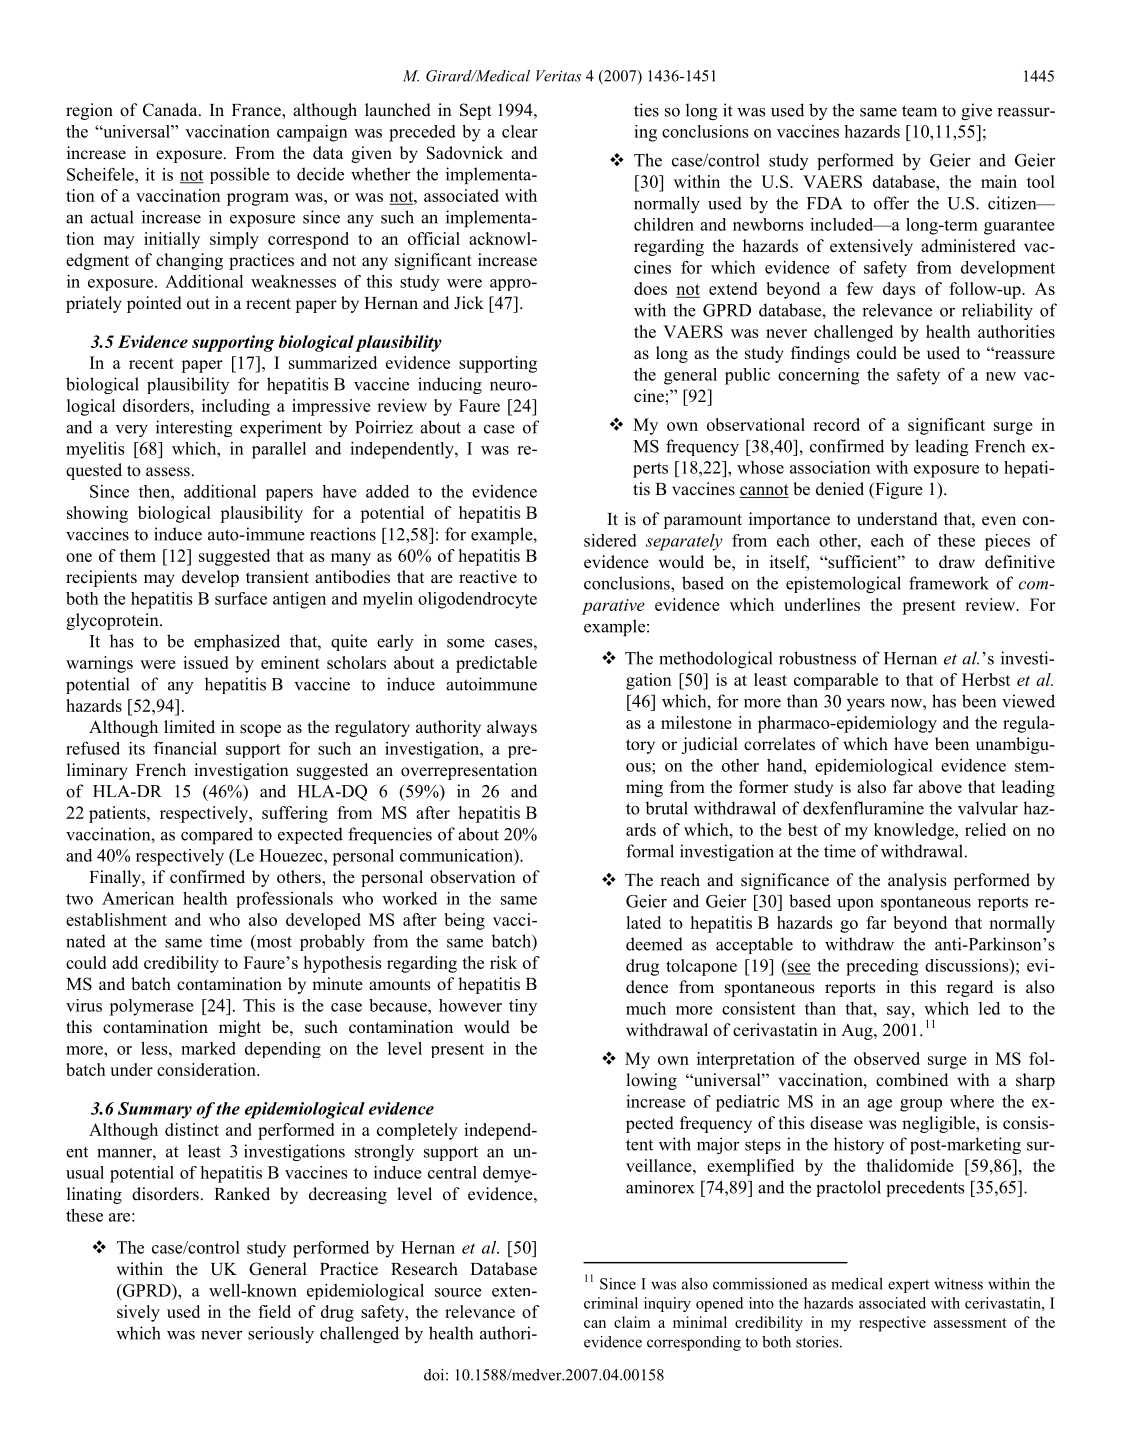 This screenshot has height=1450, width=1121. What do you see at coordinates (274, 1311) in the screenshot?
I see `field` at bounding box center [274, 1311].
